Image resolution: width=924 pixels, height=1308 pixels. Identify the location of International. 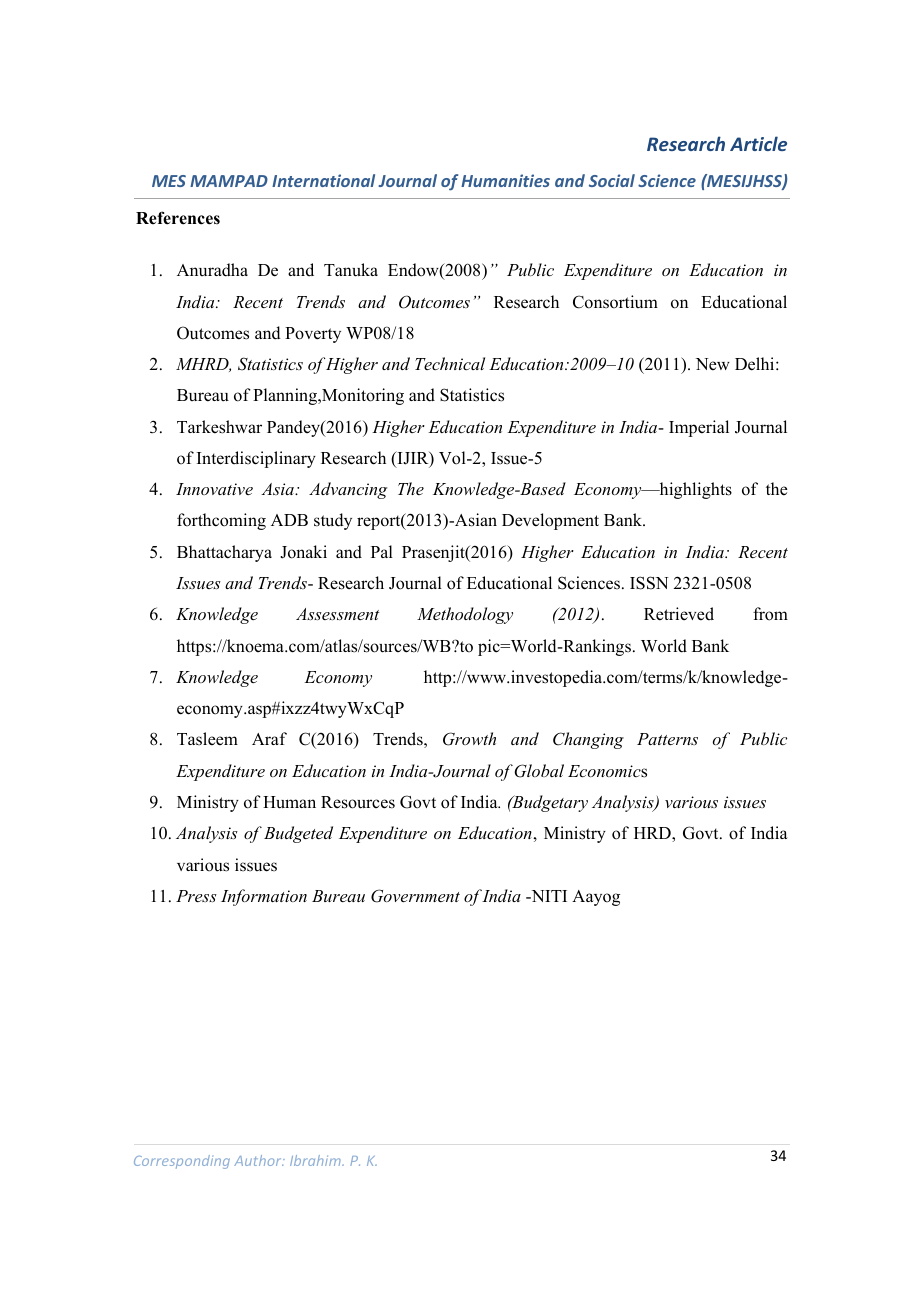
(323, 180).
